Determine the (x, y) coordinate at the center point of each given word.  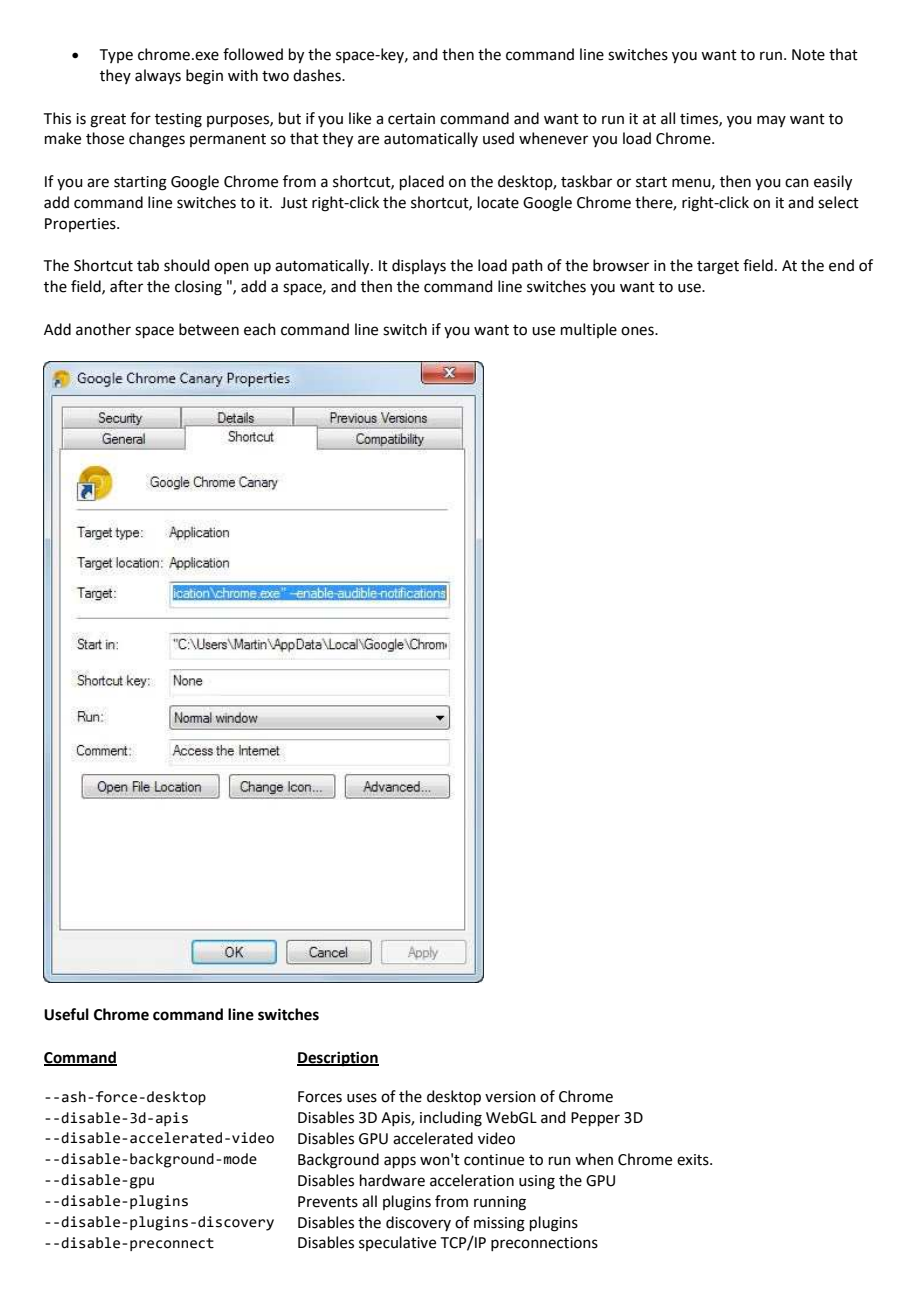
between (209, 329)
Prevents (328, 1202)
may (771, 121)
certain (411, 119)
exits (694, 1160)
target (718, 268)
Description (338, 1059)
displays (419, 266)
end (841, 265)
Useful (66, 1014)
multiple (589, 330)
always (158, 76)
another (103, 329)
